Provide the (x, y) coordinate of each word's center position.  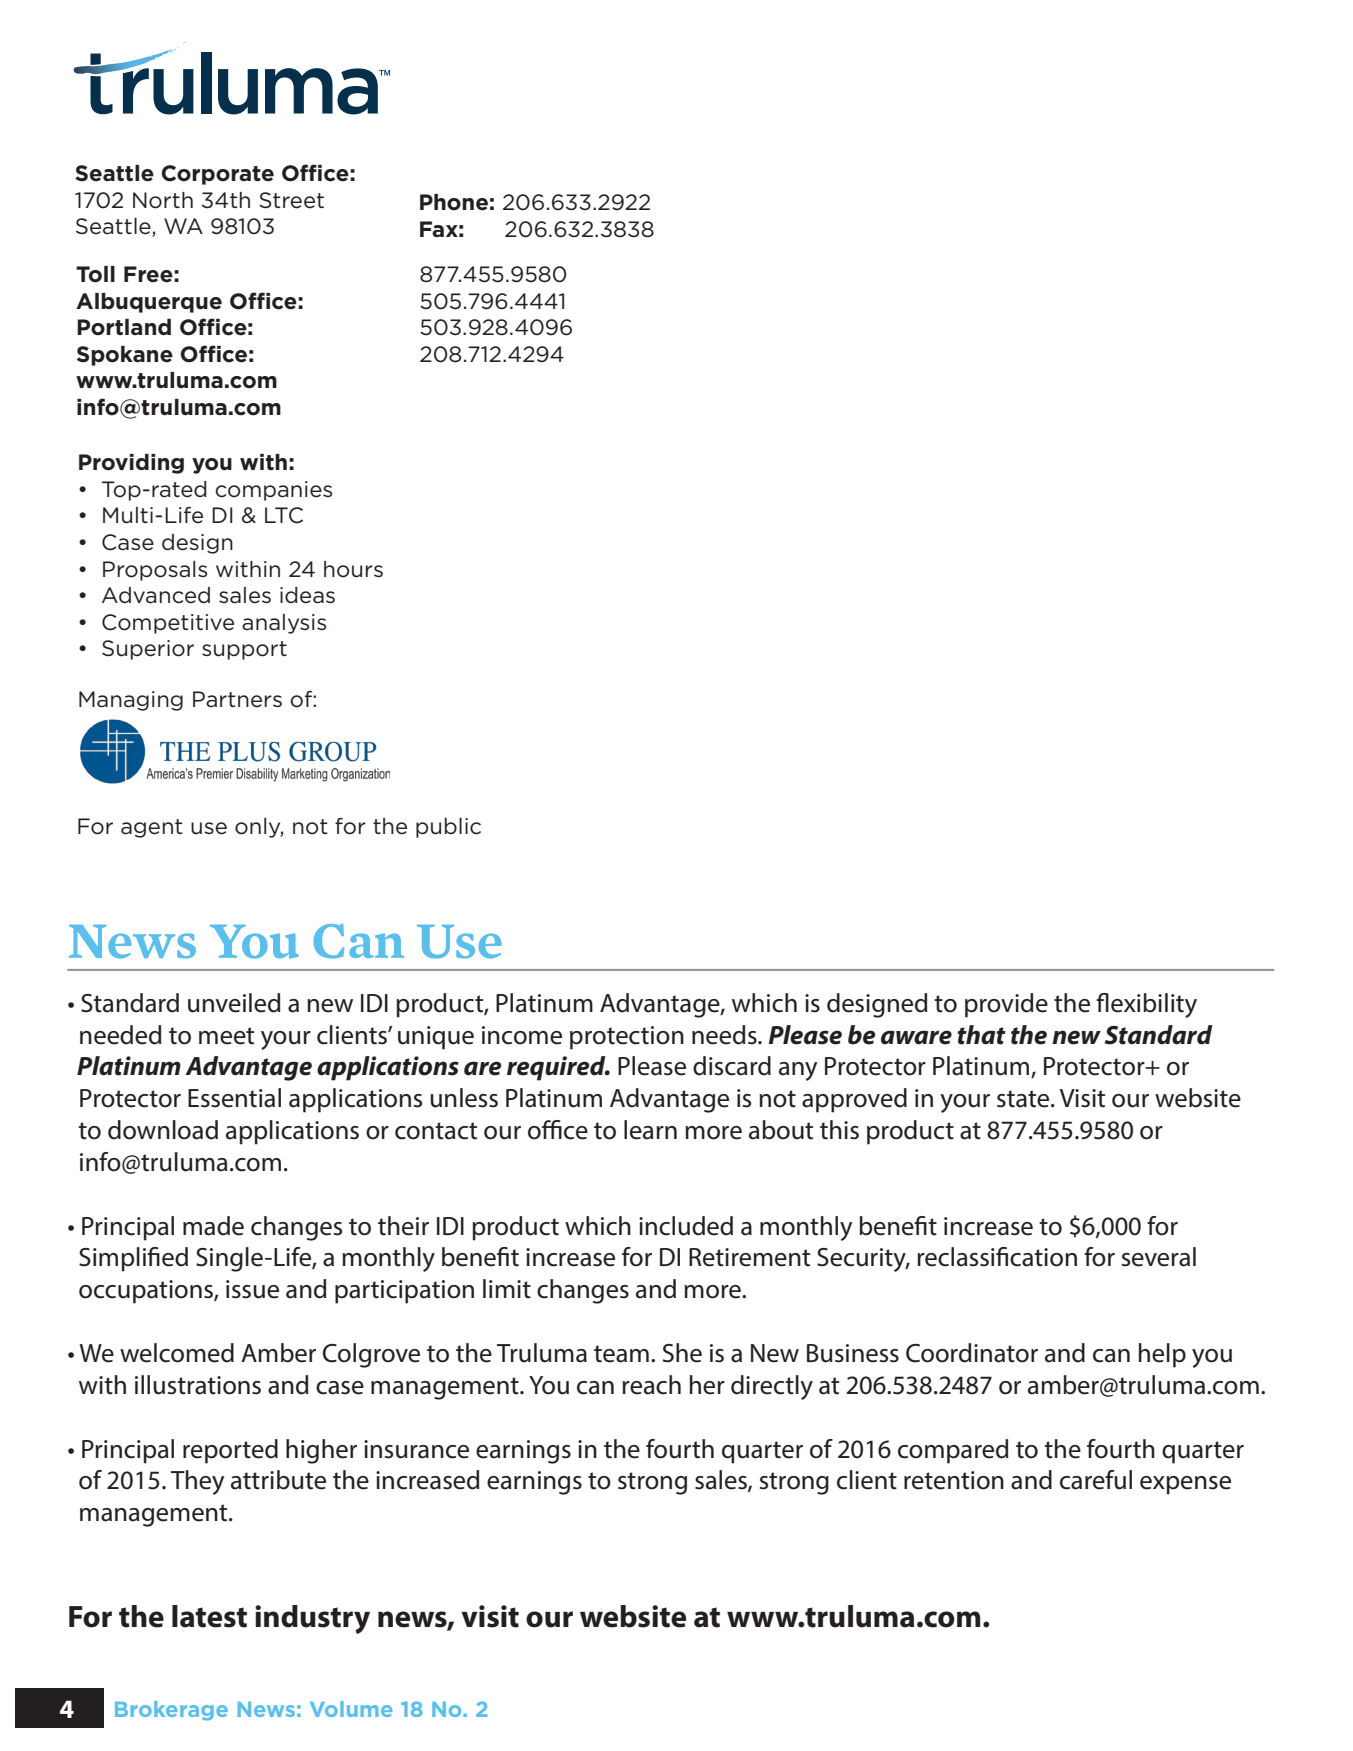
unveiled (234, 1003)
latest (209, 1616)
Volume (351, 1709)
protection (627, 1038)
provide (1006, 1005)
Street (291, 200)
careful (1096, 1480)
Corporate (217, 175)
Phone (454, 202)
